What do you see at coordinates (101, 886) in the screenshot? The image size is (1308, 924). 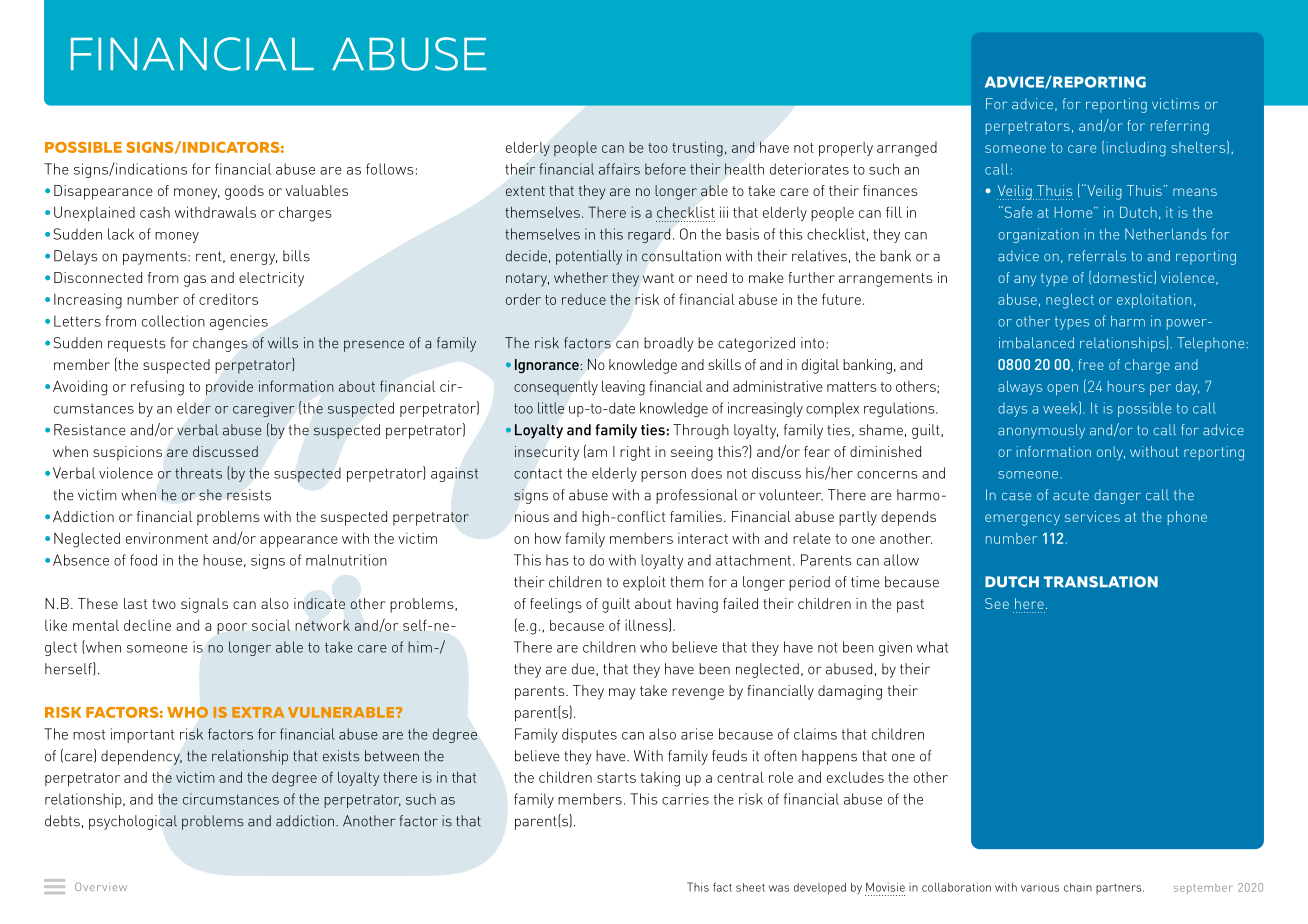 I see `Overview` at bounding box center [101, 886].
